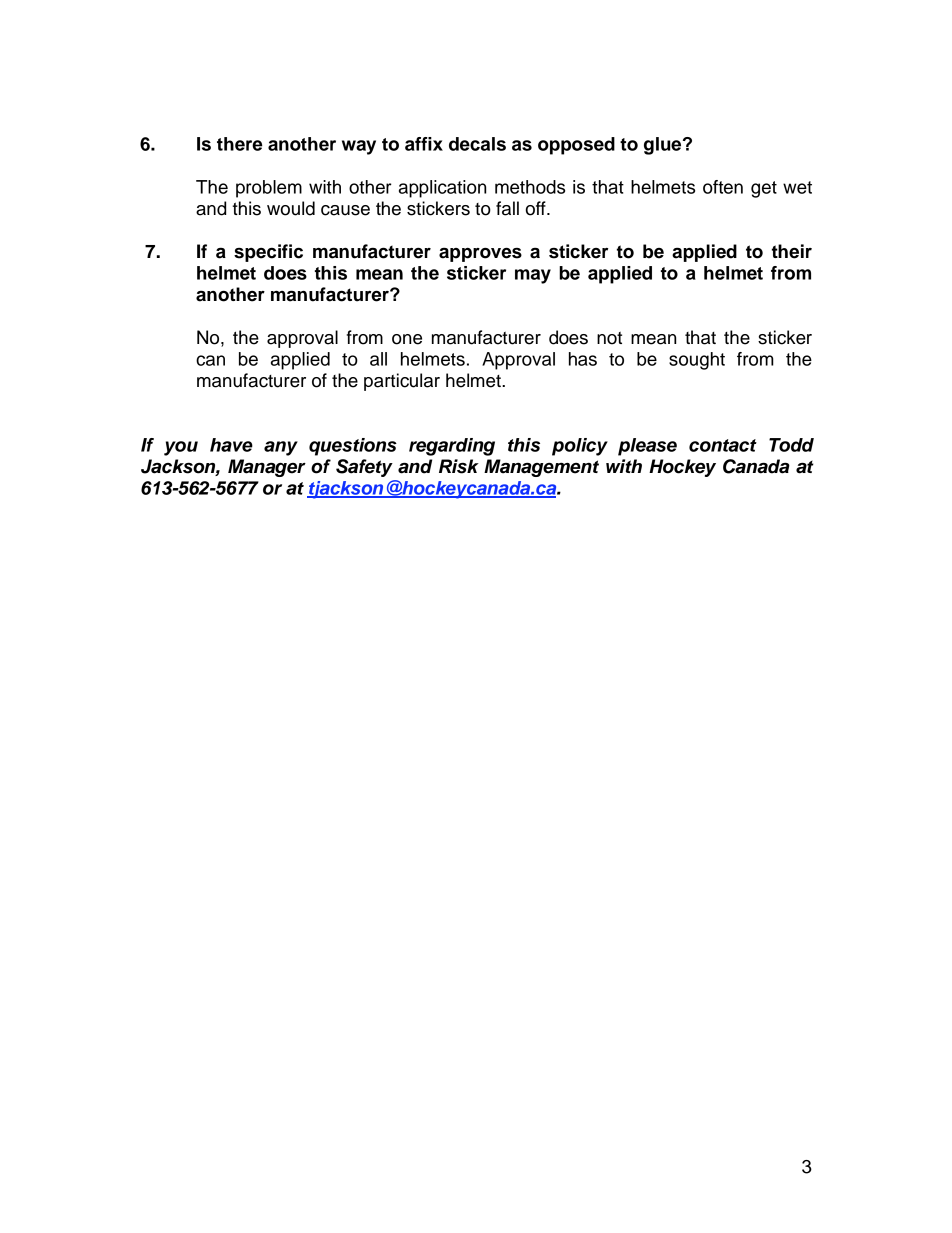  I want to click on their, so click(792, 251).
